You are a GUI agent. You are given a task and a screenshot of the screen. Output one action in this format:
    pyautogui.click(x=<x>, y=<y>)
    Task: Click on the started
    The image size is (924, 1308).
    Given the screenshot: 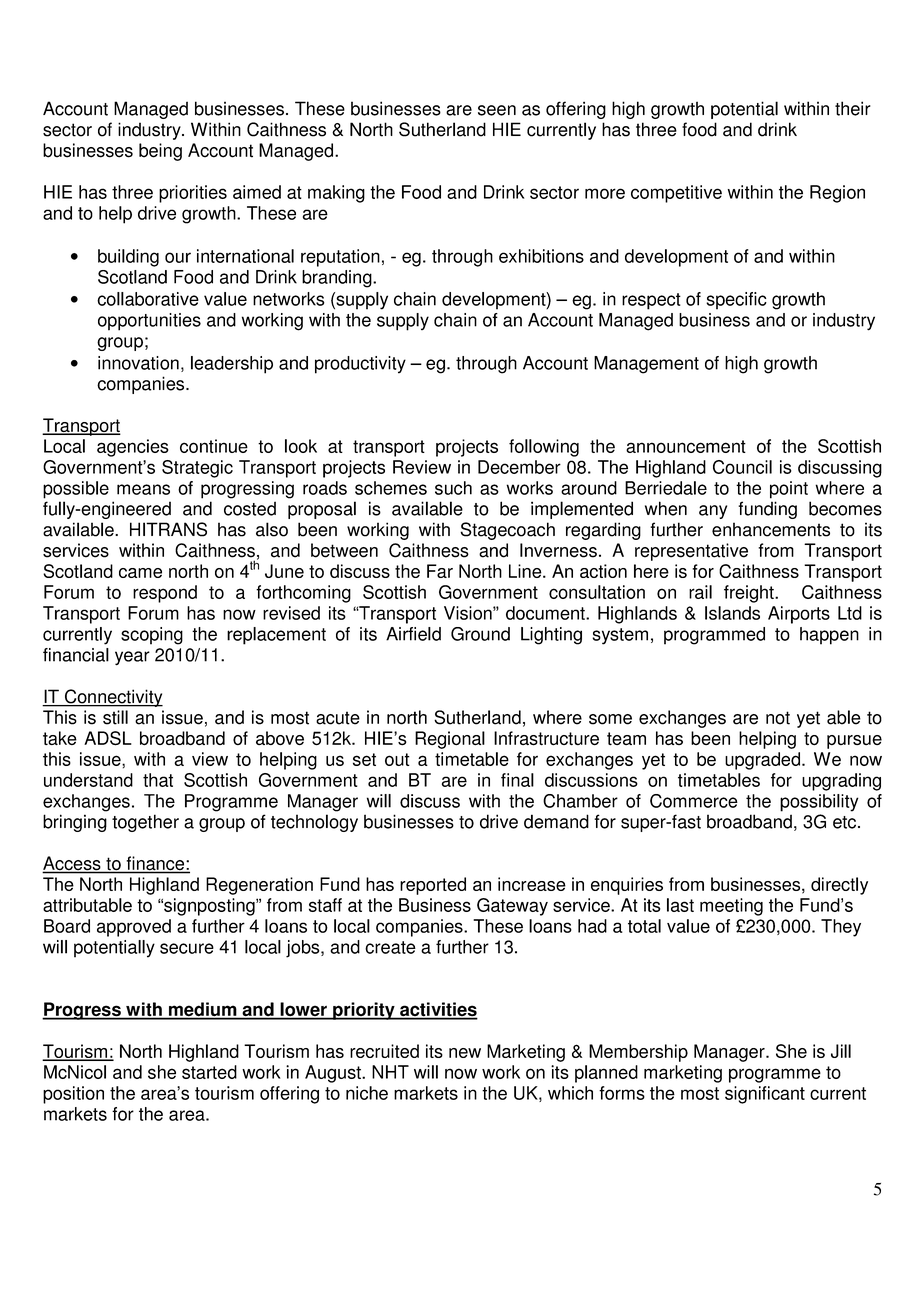 What is the action you would take?
    pyautogui.click(x=209, y=1072)
